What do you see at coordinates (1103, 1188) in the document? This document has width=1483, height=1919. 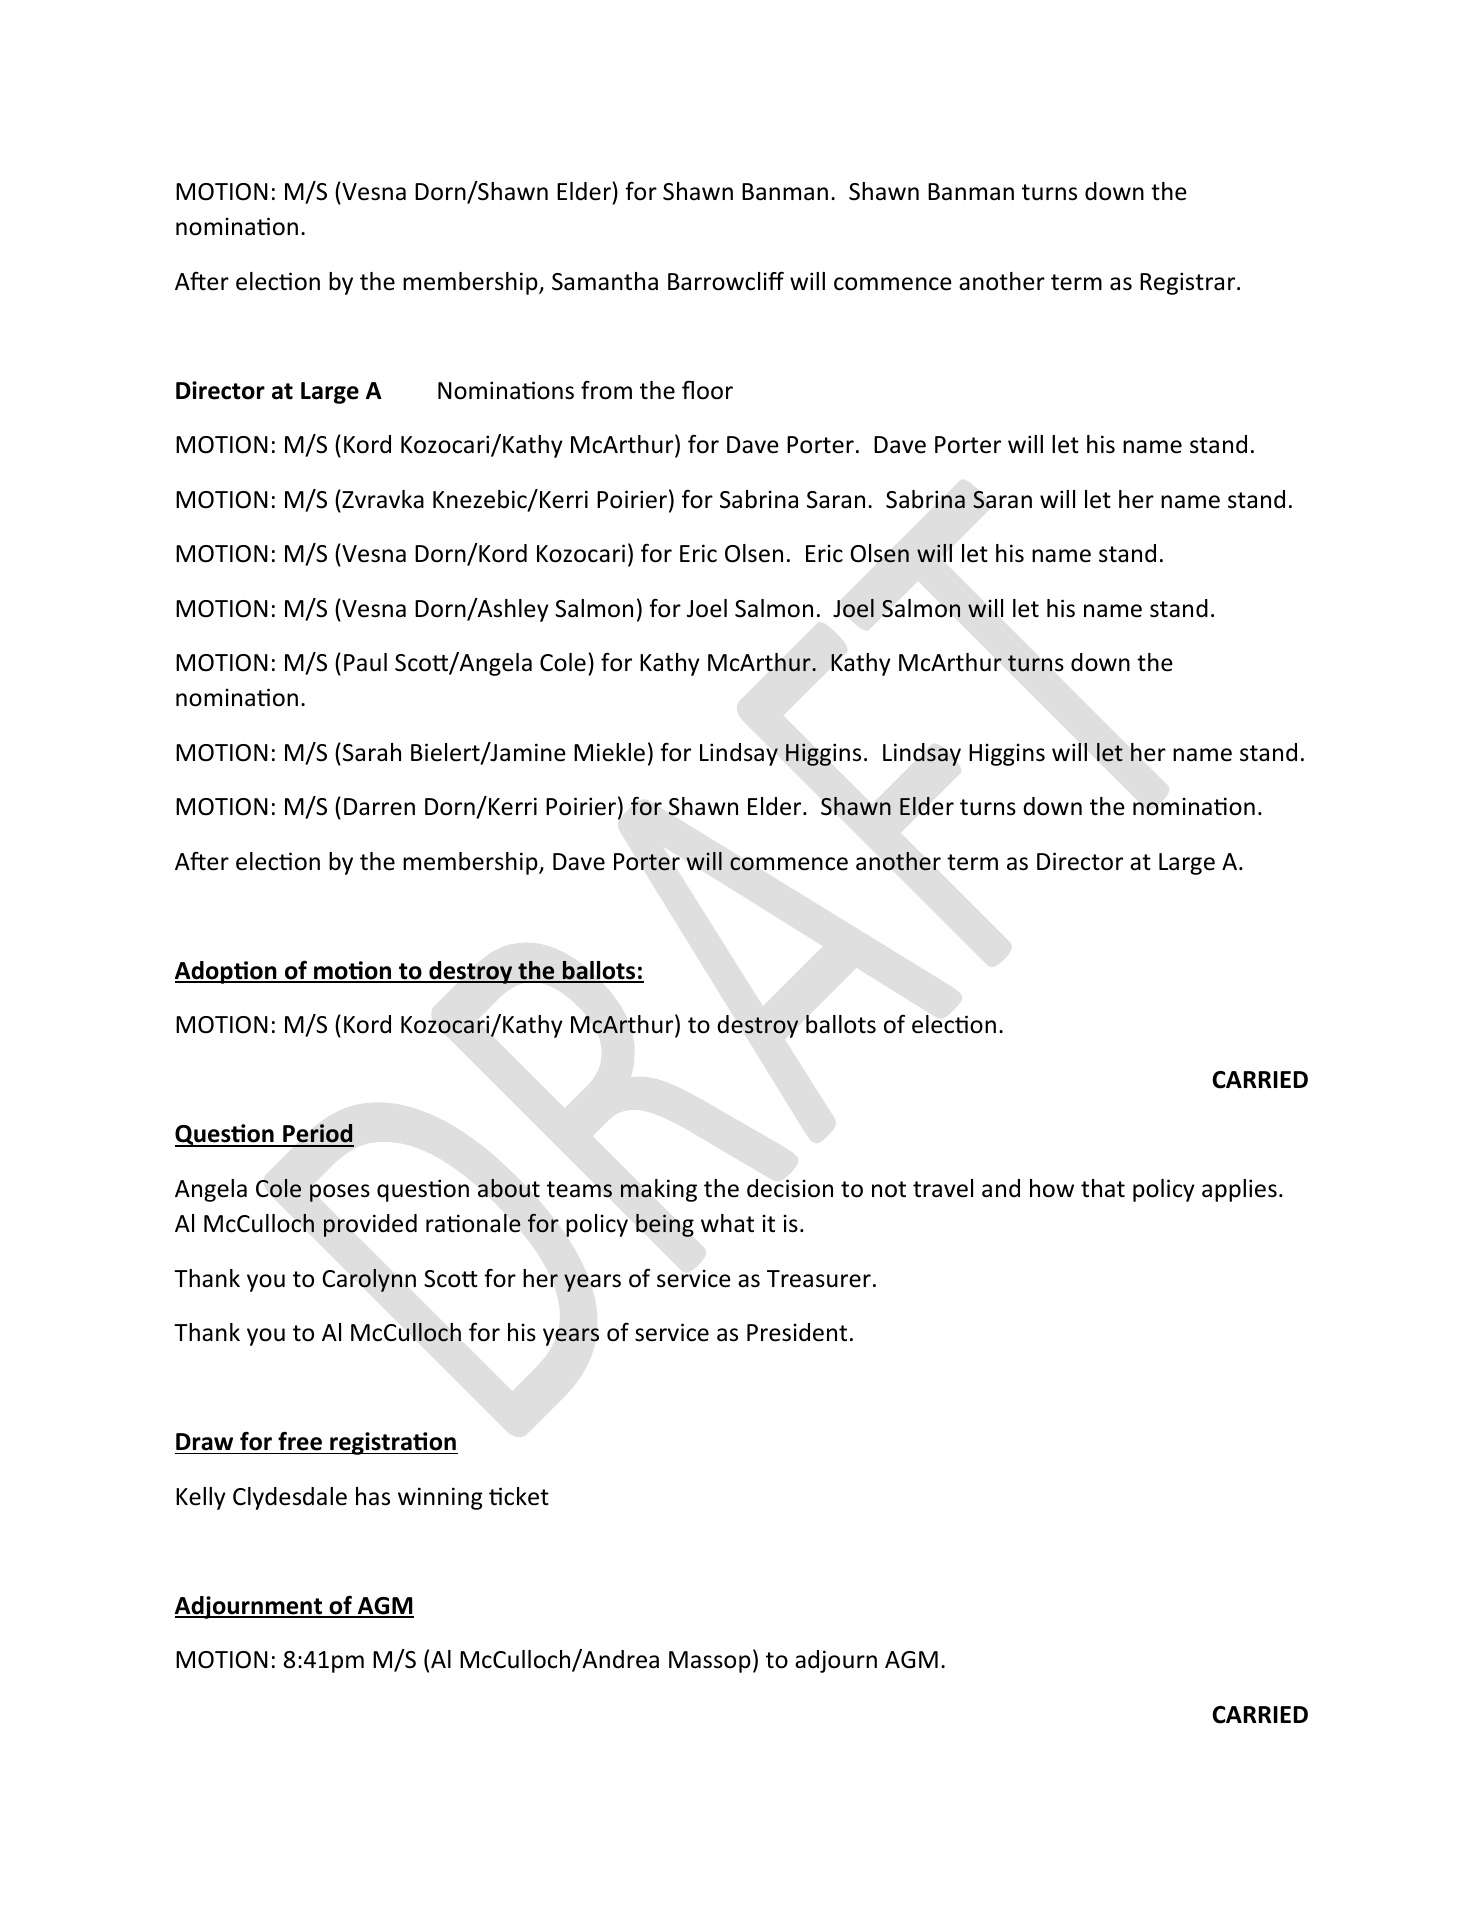 I see `that` at bounding box center [1103, 1188].
